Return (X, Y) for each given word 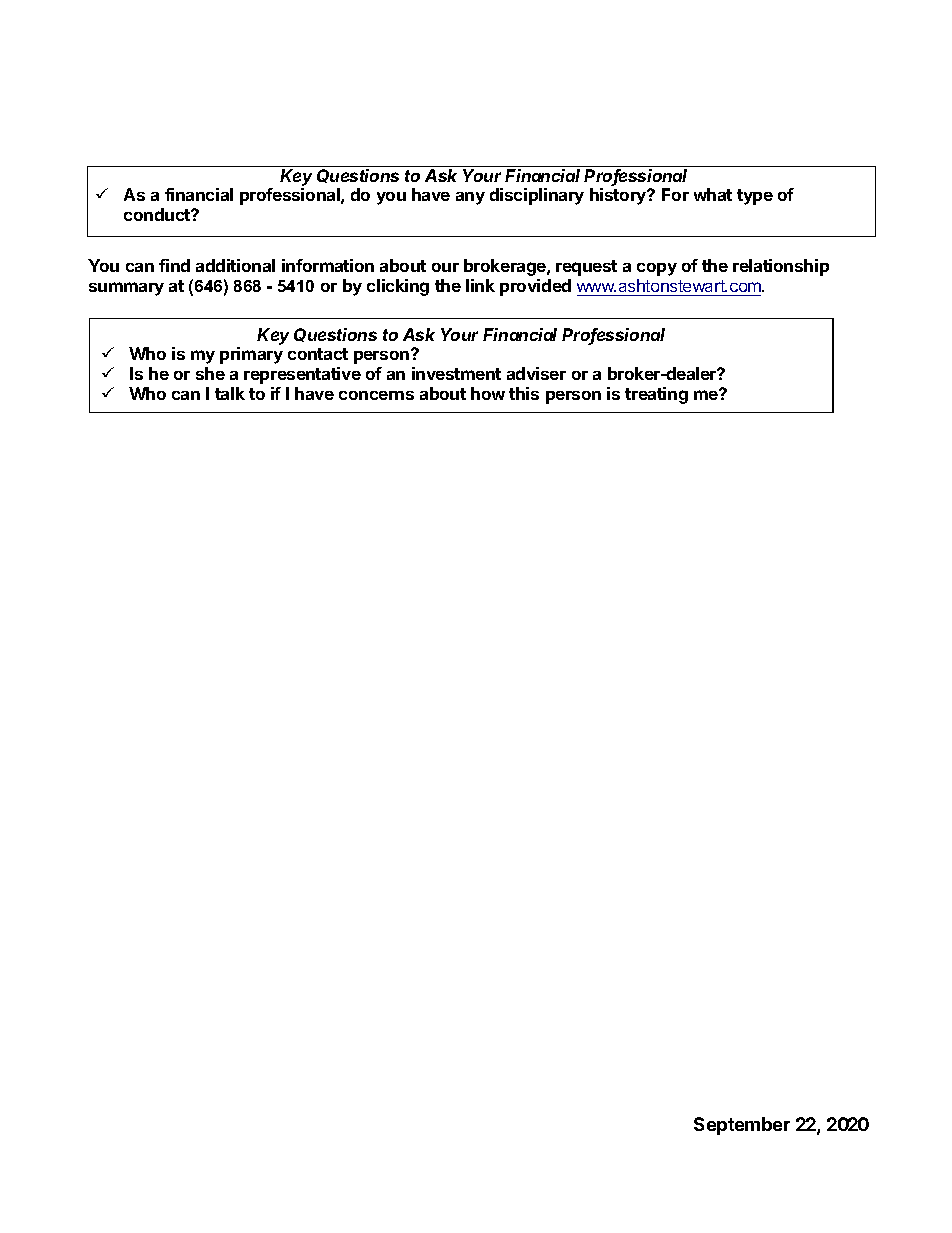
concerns (376, 395)
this (524, 393)
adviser (536, 373)
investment (456, 373)
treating (656, 395)
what (713, 194)
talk (230, 393)
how (488, 393)
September (742, 1126)
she (210, 373)
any (470, 198)
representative (302, 375)
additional (235, 265)
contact (318, 354)
